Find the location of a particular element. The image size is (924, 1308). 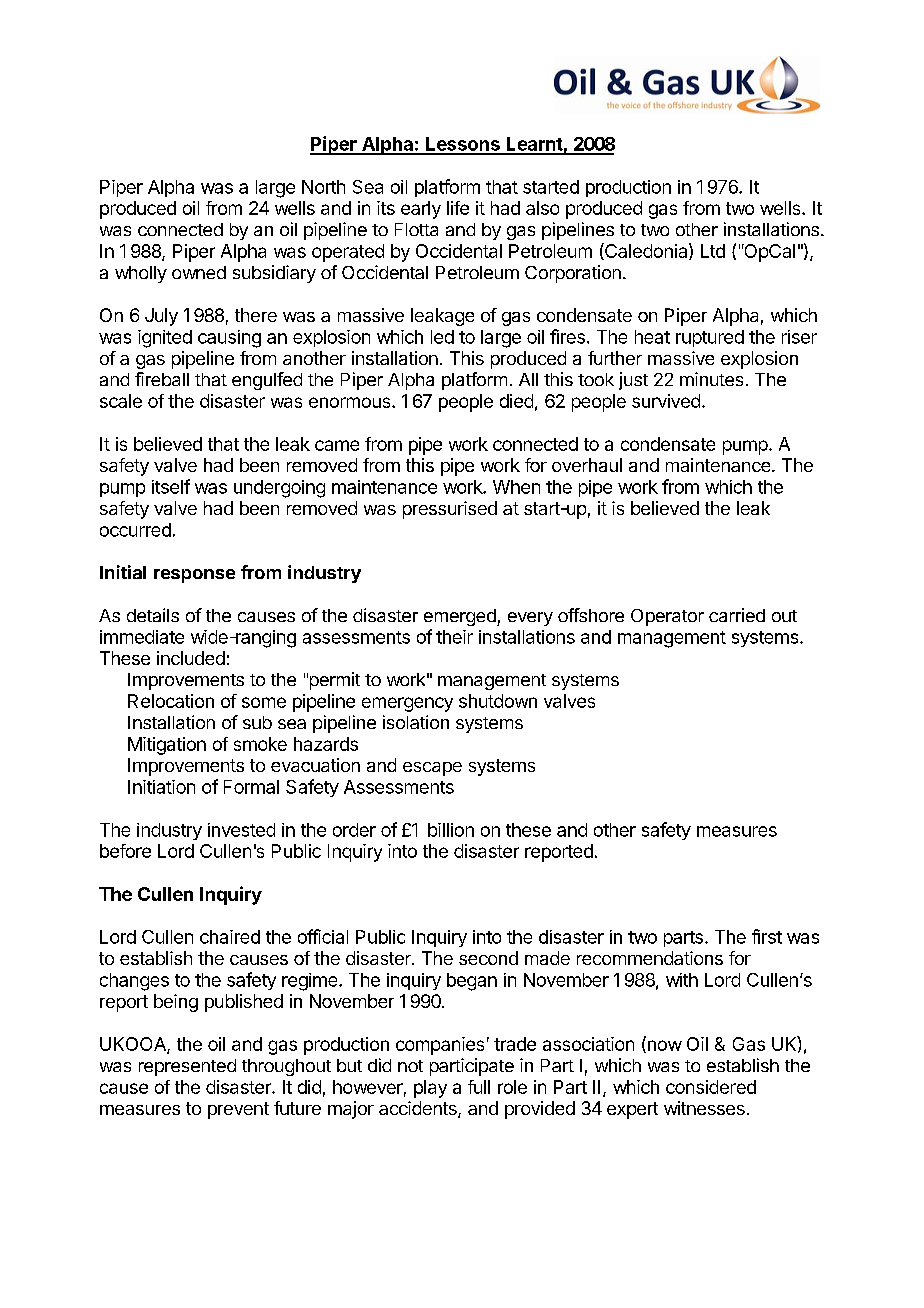

life is located at coordinates (458, 208).
